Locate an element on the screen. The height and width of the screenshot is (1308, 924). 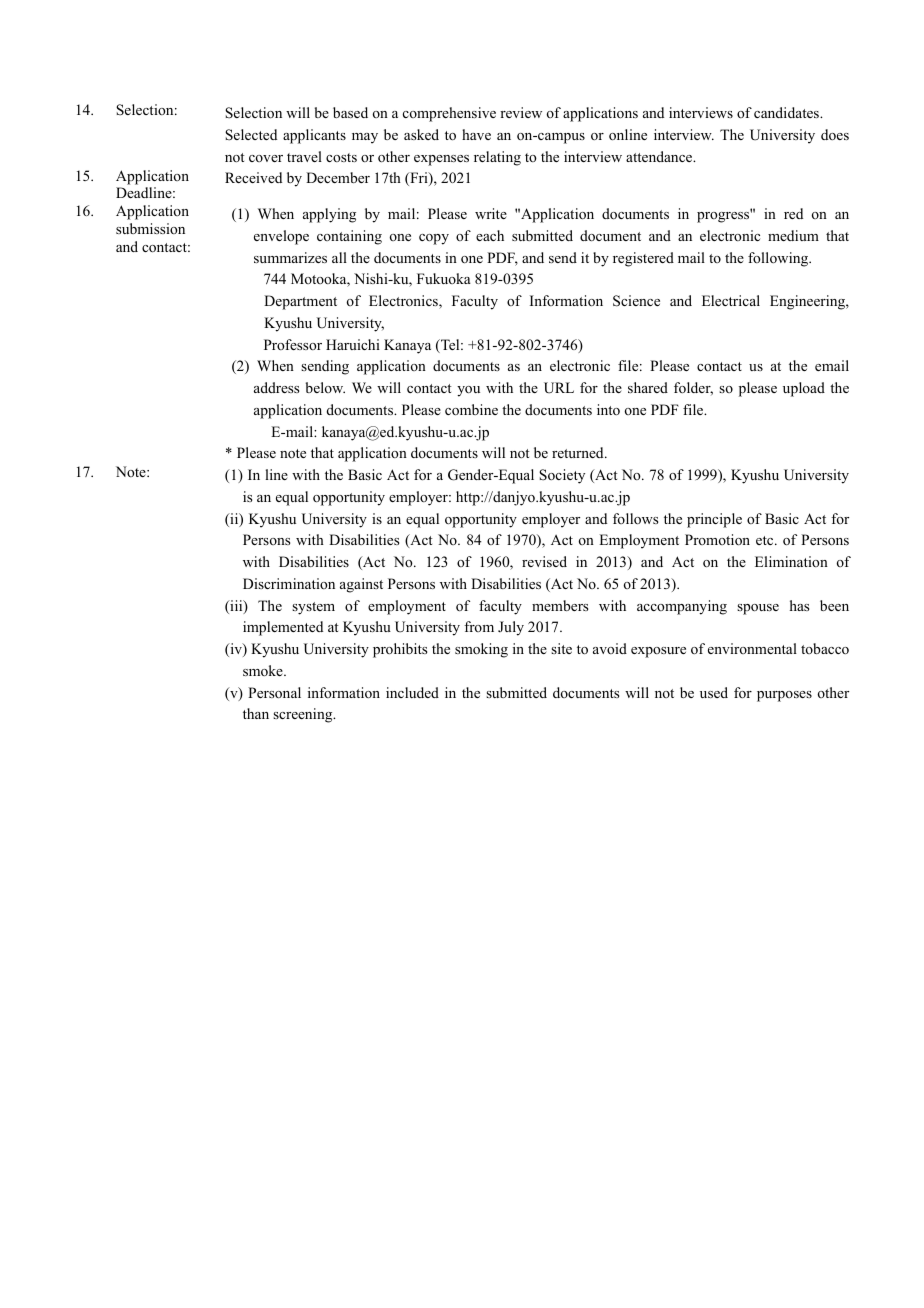
summarizes is located at coordinates (290, 257).
